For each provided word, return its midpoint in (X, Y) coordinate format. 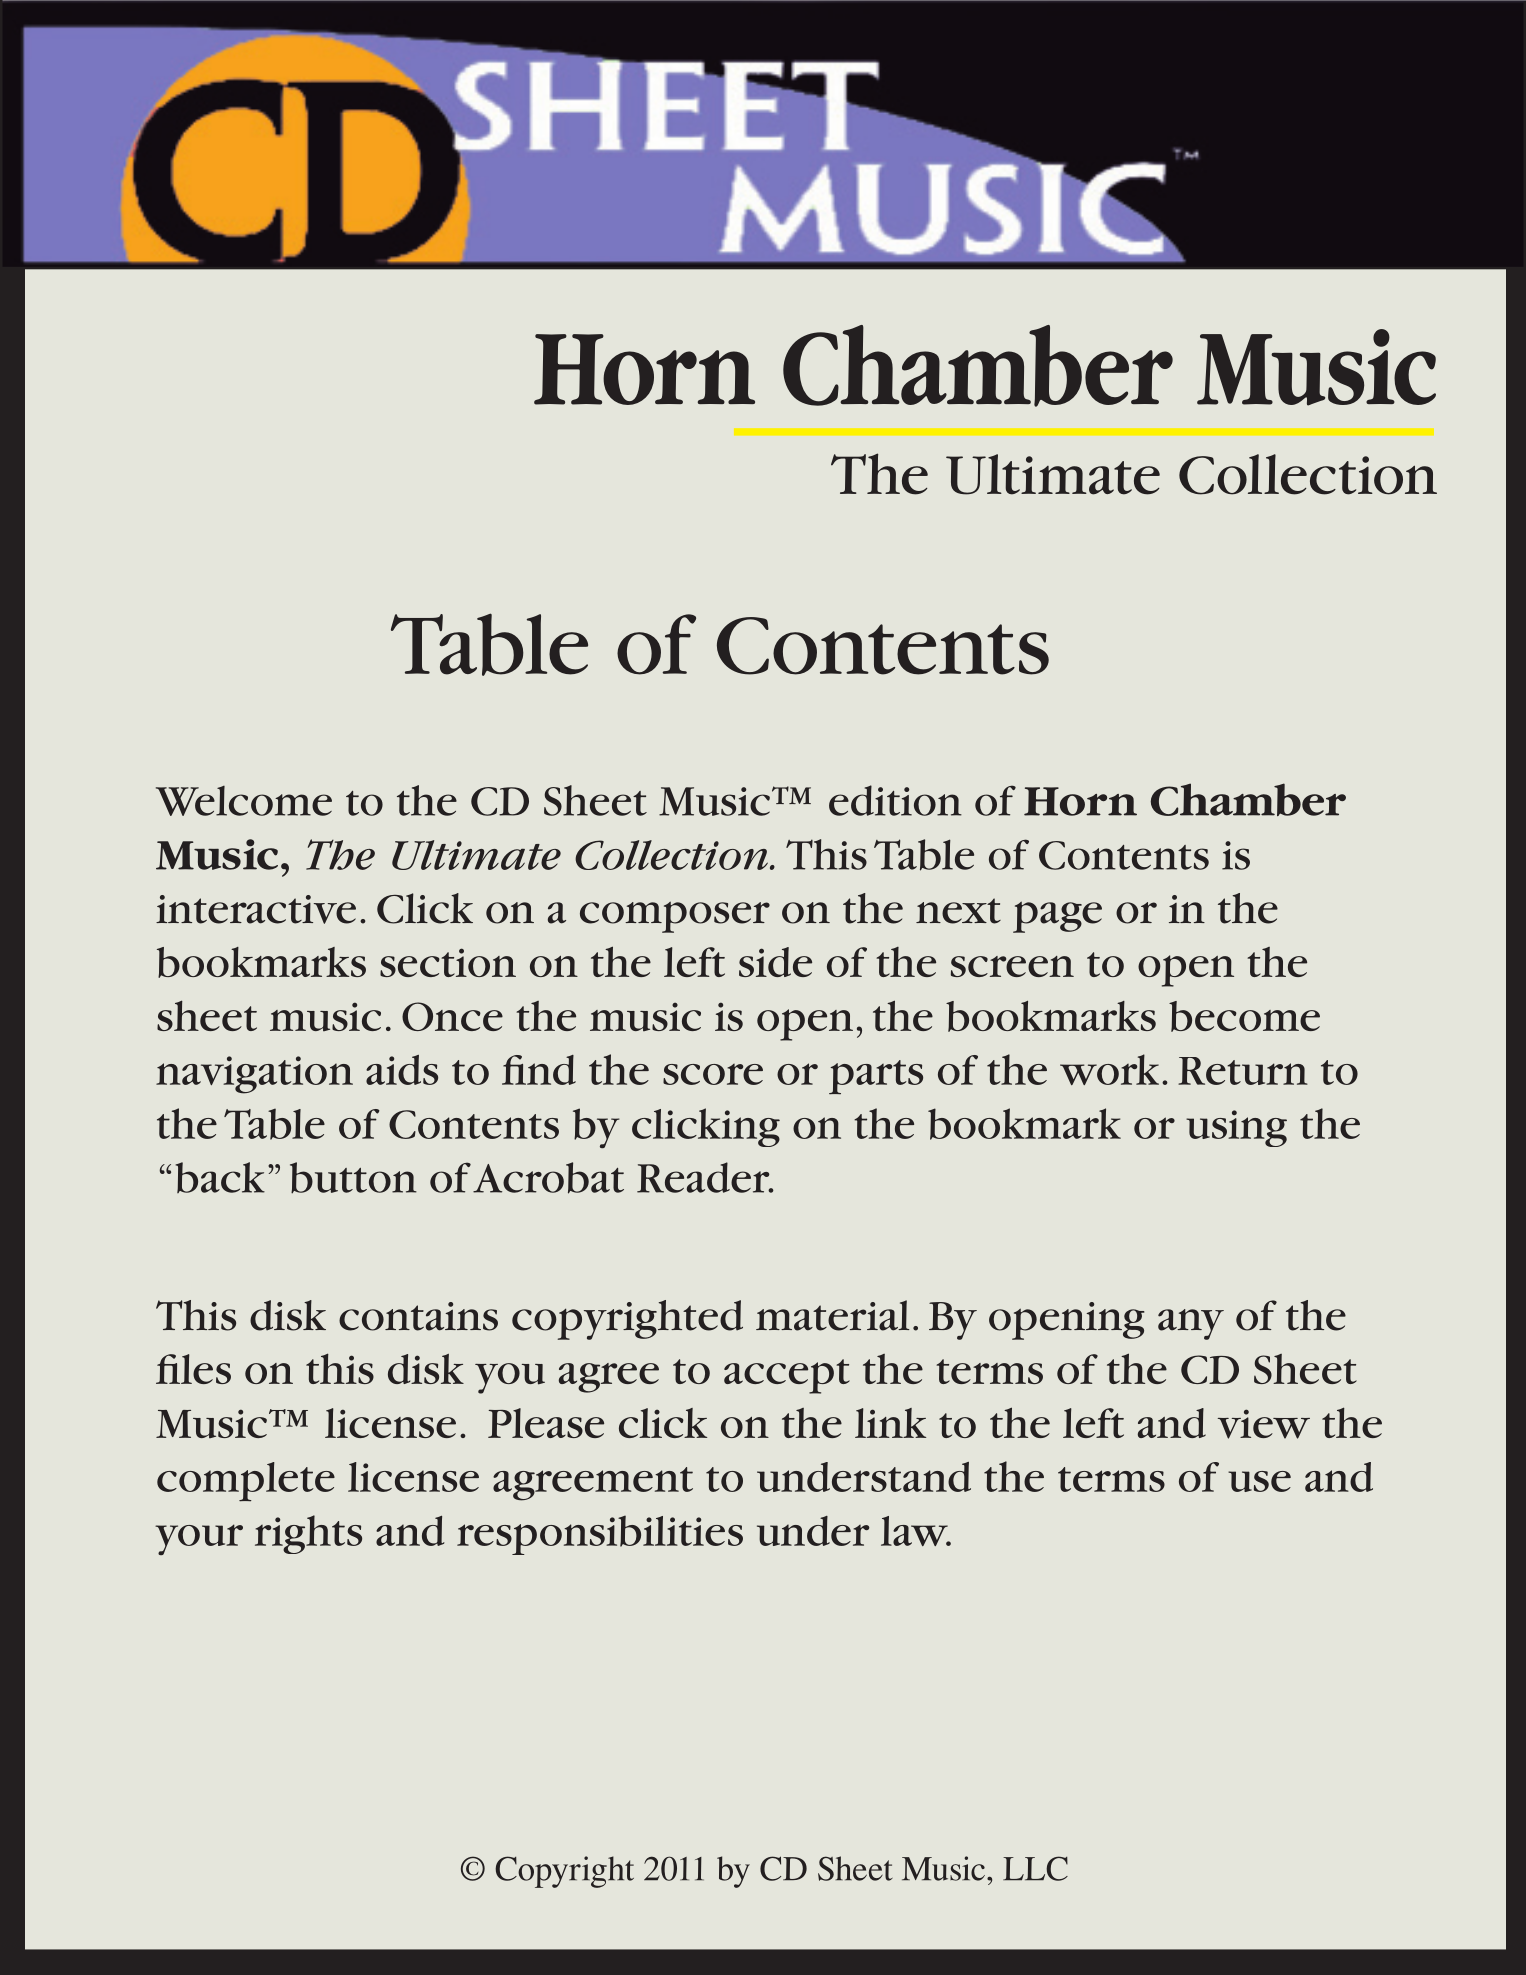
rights (308, 1534)
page (1057, 917)
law (915, 1531)
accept (787, 1376)
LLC (1035, 1868)
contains (418, 1316)
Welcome (244, 801)
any (1191, 1324)
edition (895, 800)
